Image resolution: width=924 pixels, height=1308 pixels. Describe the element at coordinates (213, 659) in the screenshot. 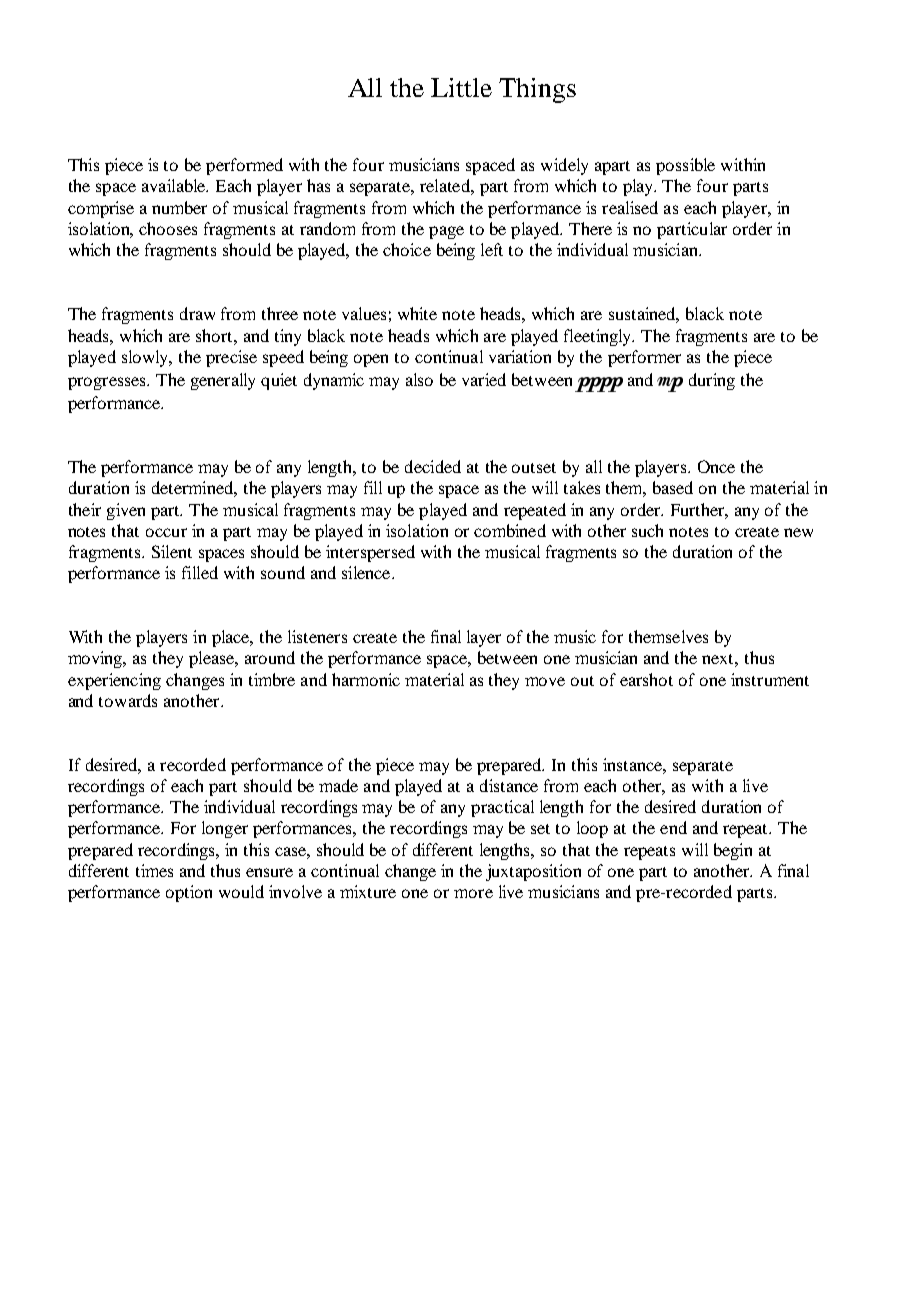

I see `please` at that location.
